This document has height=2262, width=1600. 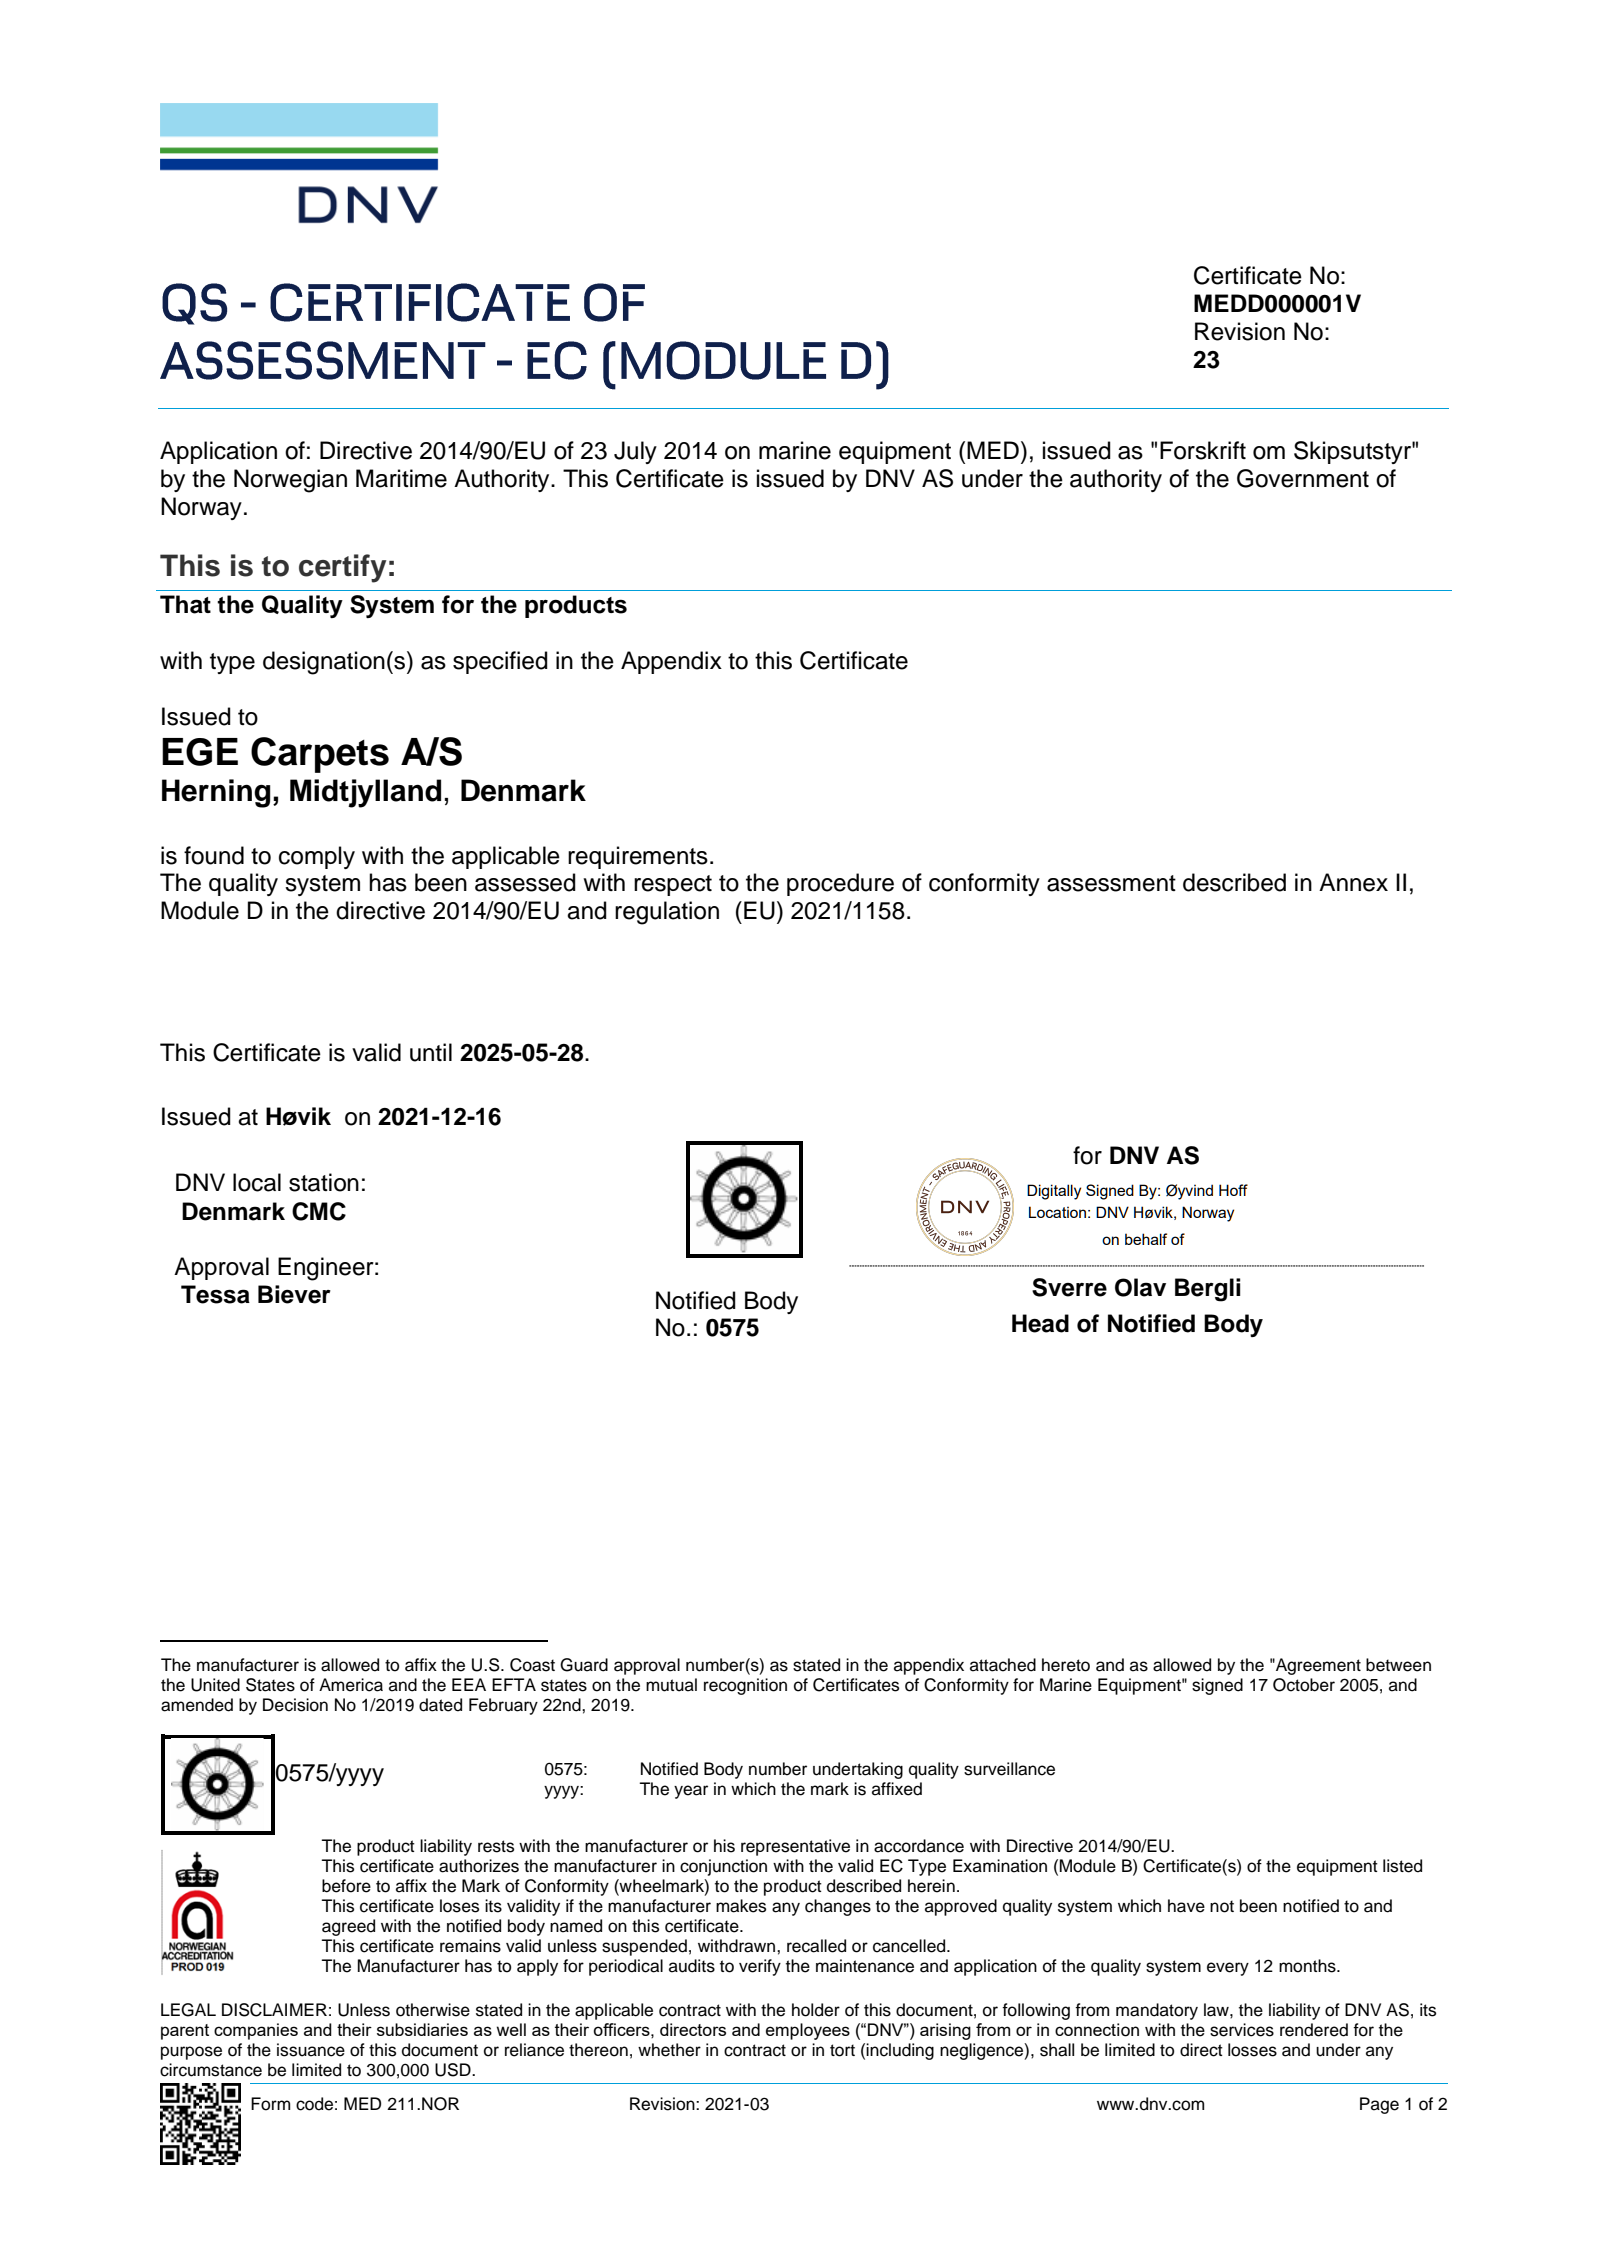 I want to click on Government, so click(x=1303, y=478).
